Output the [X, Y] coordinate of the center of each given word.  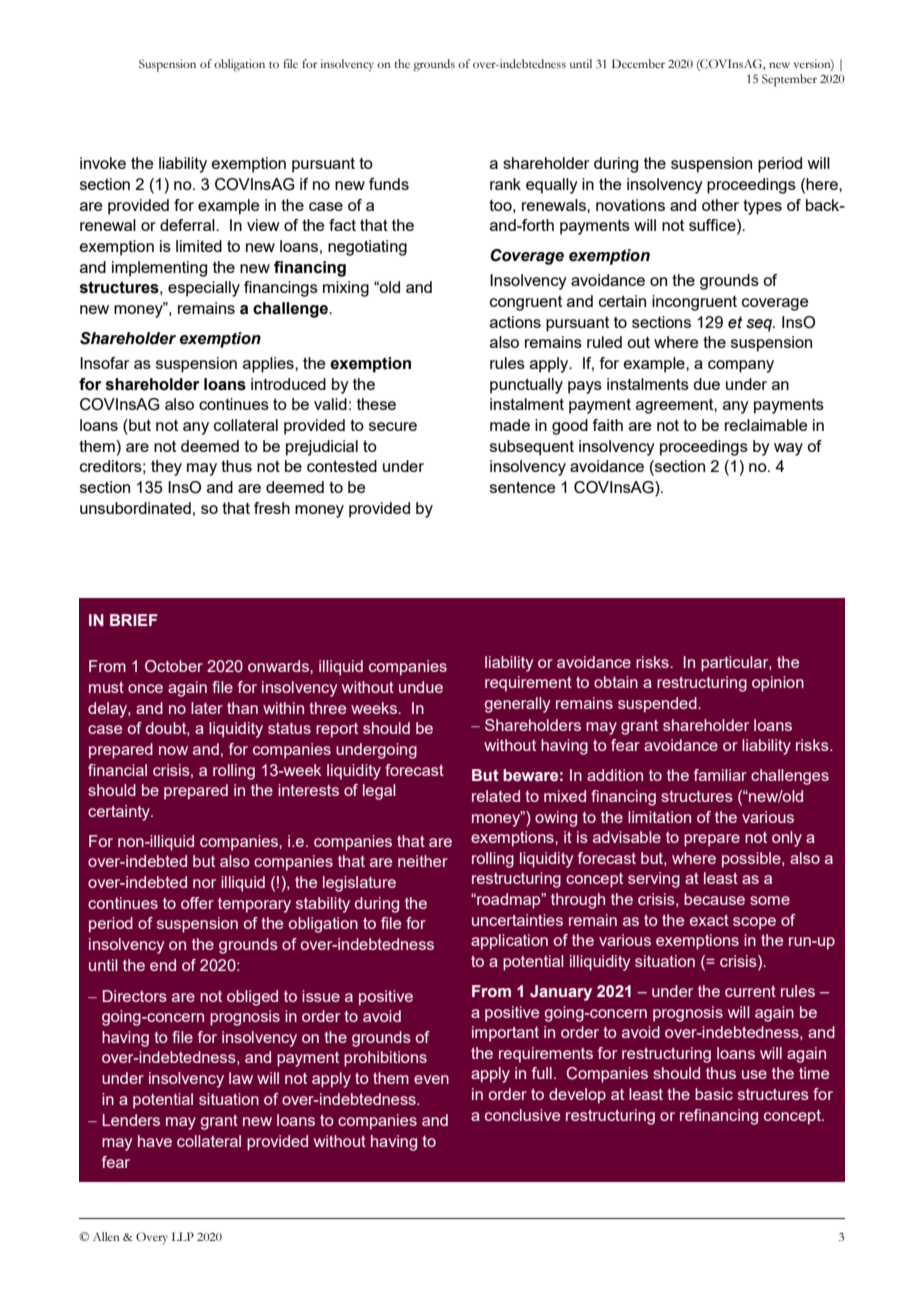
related [496, 796]
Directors [135, 996]
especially [204, 289]
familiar [720, 775]
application [509, 942]
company [741, 366]
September [789, 80]
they [166, 468]
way [788, 449]
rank [505, 184]
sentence [522, 487]
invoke [103, 163]
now [173, 750]
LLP [183, 1236]
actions [515, 322]
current [750, 991]
